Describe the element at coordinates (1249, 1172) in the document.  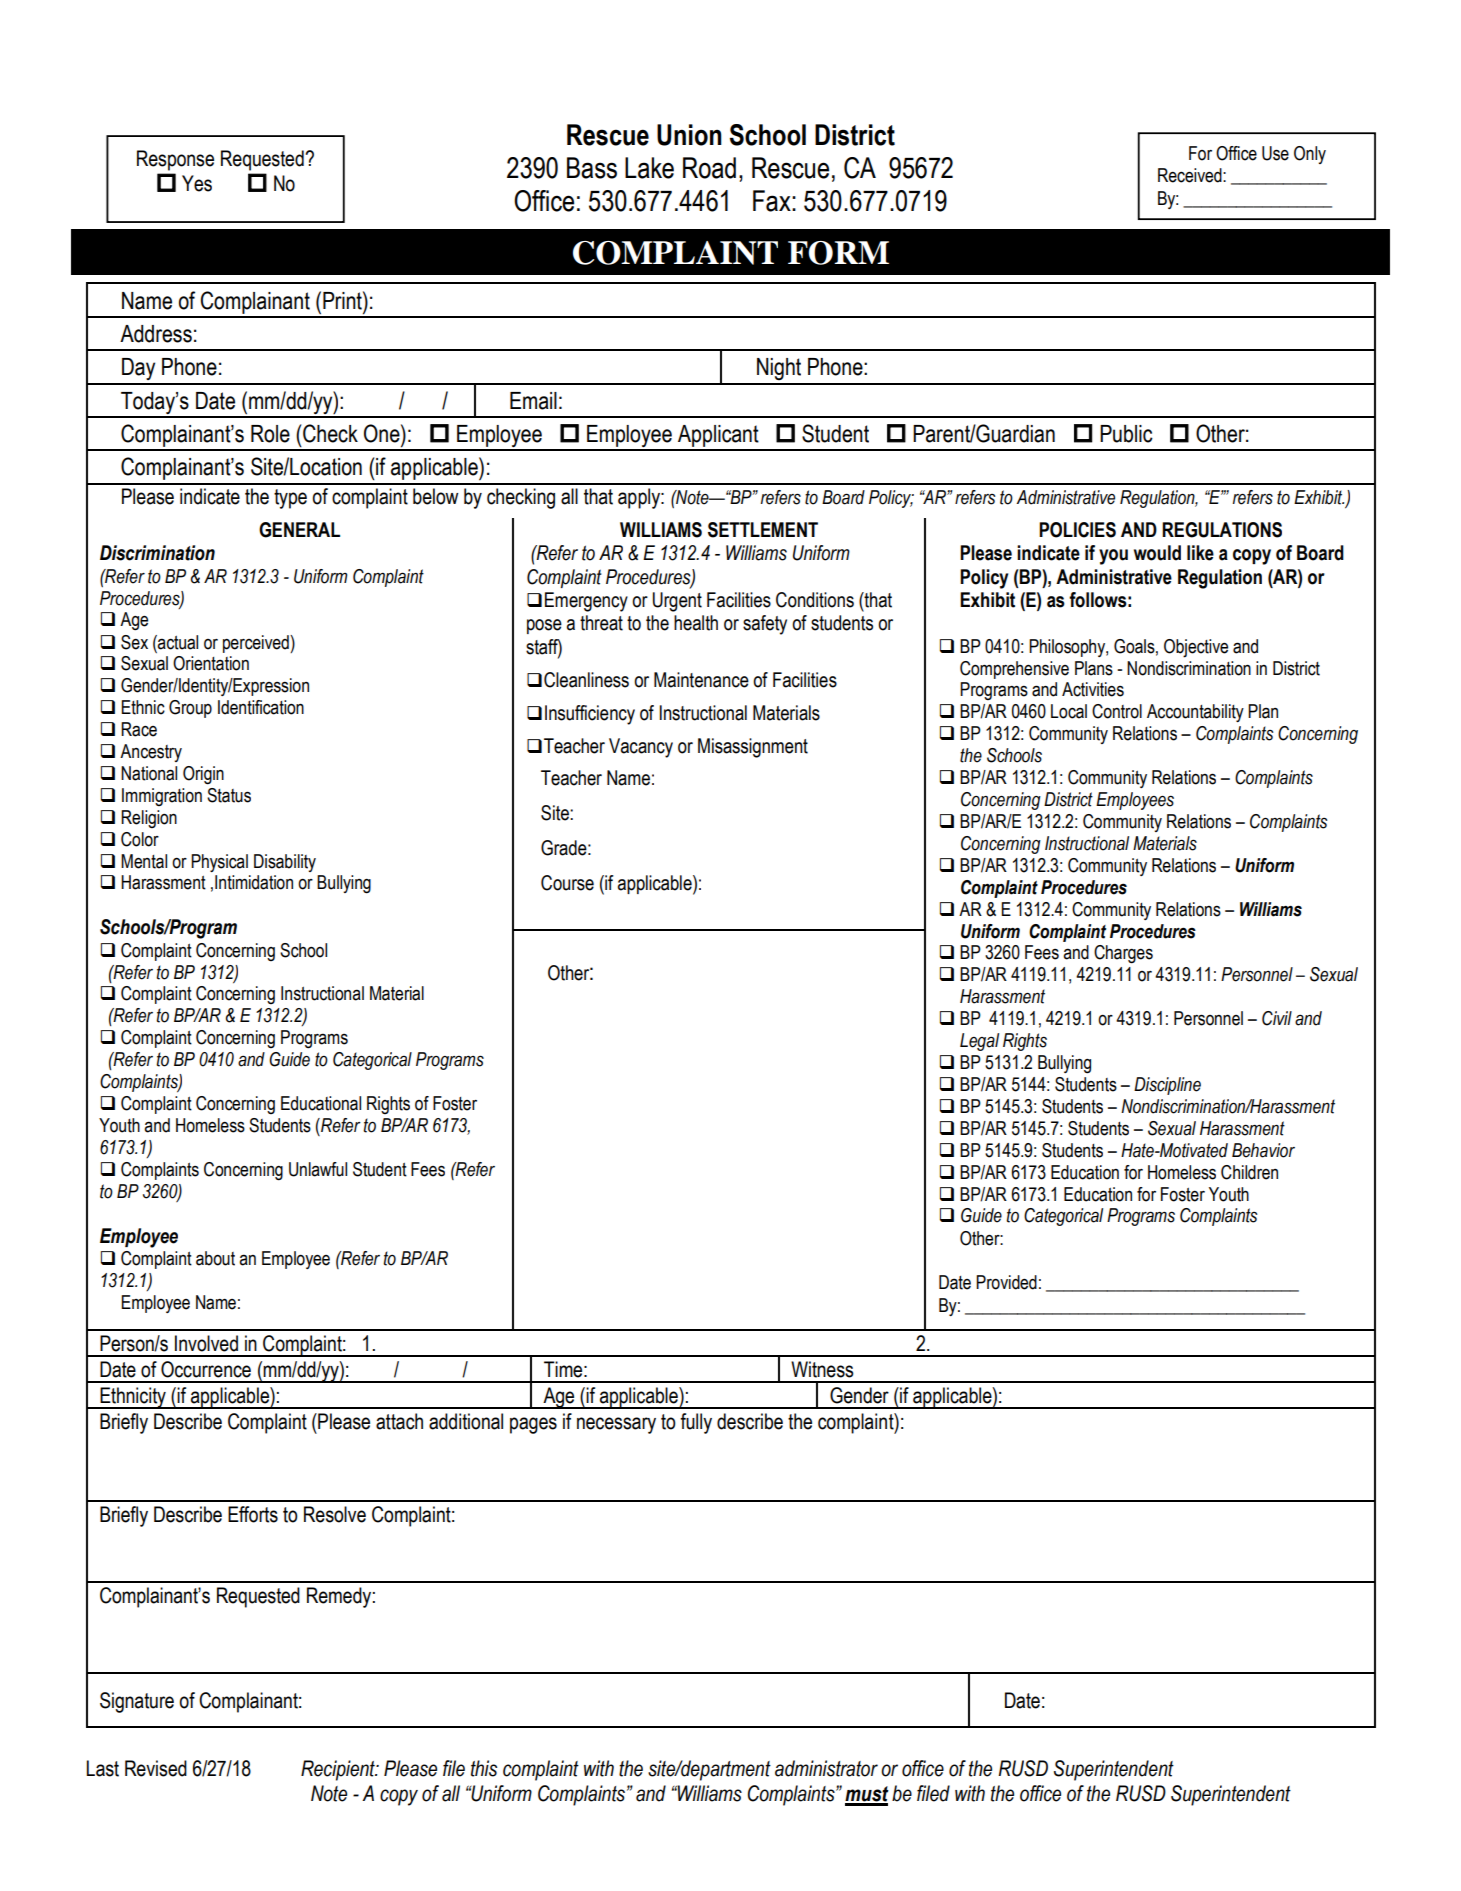
I see `Children` at that location.
